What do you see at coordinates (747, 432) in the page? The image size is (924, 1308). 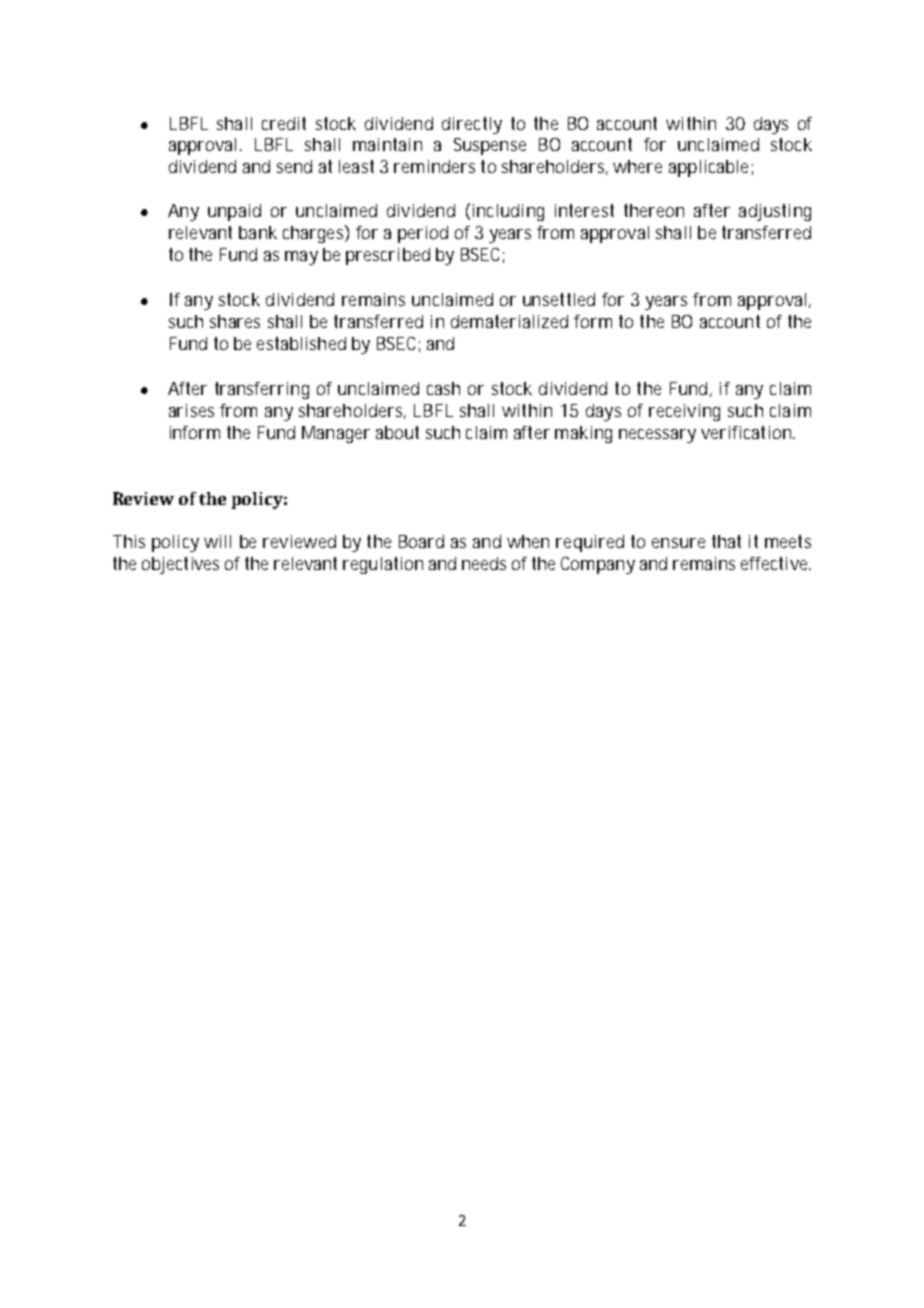 I see `verification` at bounding box center [747, 432].
